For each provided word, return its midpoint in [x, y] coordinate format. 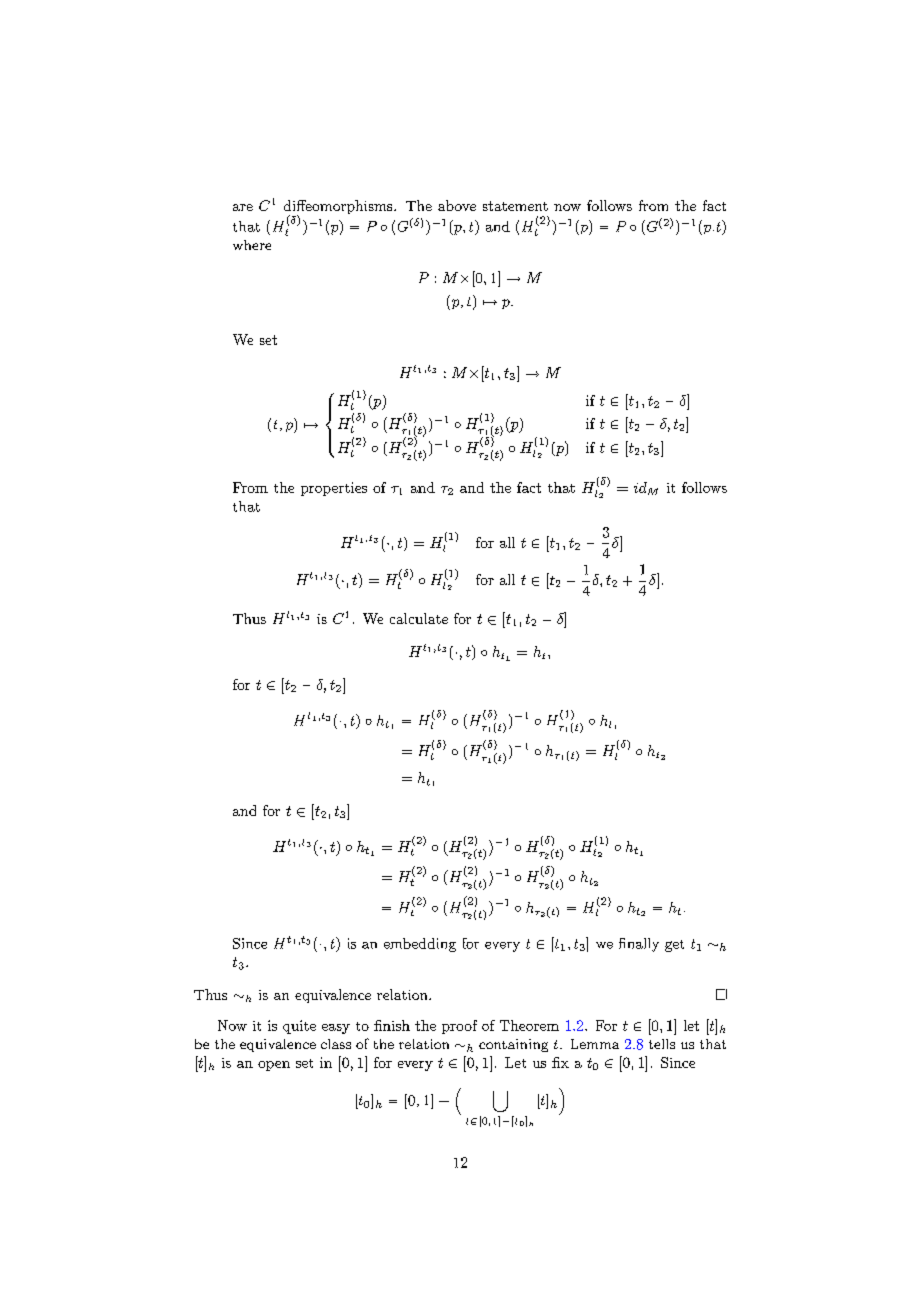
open [274, 1066]
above [457, 205]
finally [639, 945]
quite [299, 1027]
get [674, 946]
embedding [420, 945]
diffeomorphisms [339, 208]
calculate [419, 618]
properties [334, 489]
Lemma [595, 1044]
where [252, 245]
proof [459, 1027]
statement [515, 206]
